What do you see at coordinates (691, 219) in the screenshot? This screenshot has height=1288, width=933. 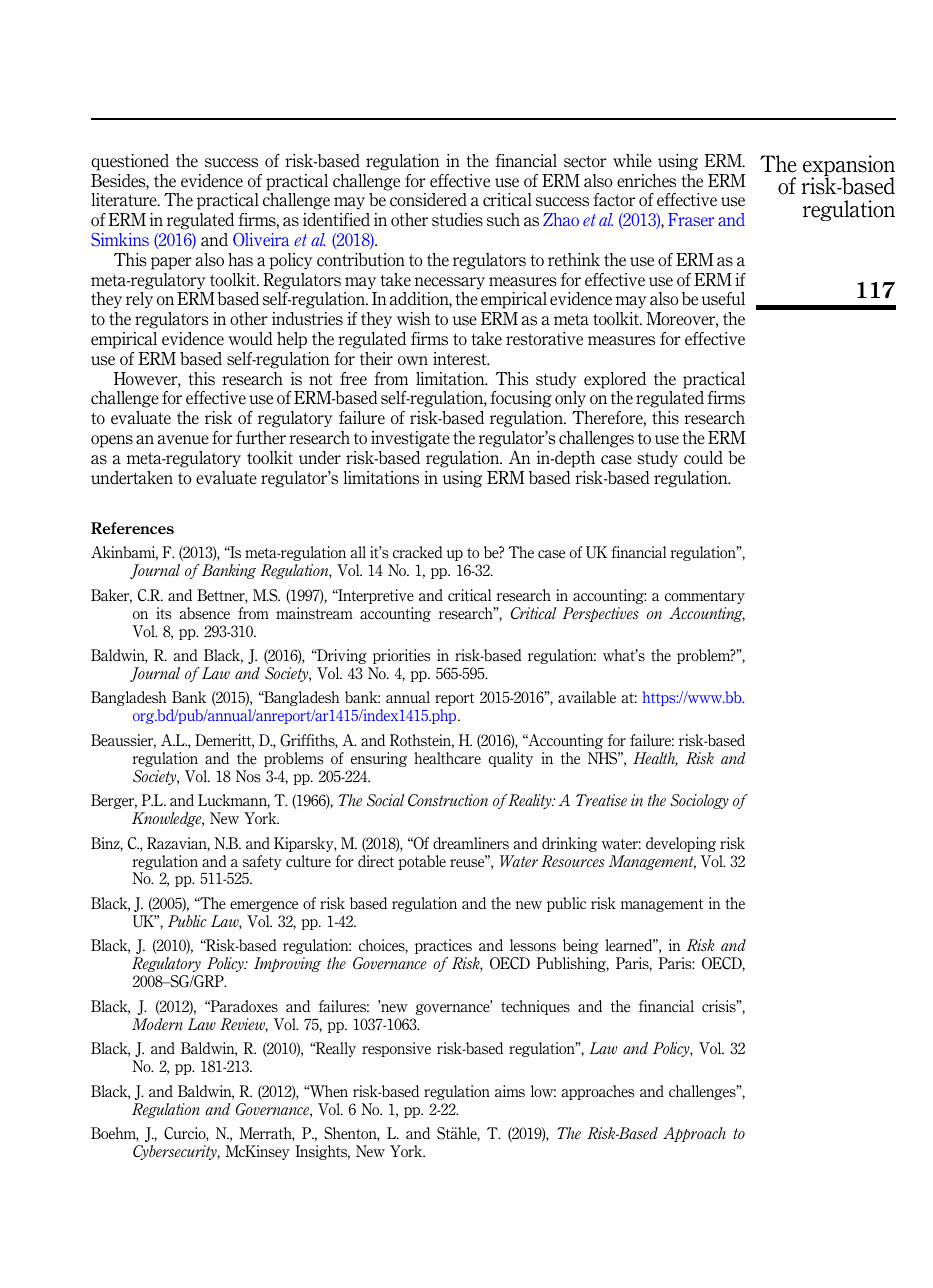 I see `Fraser` at bounding box center [691, 219].
